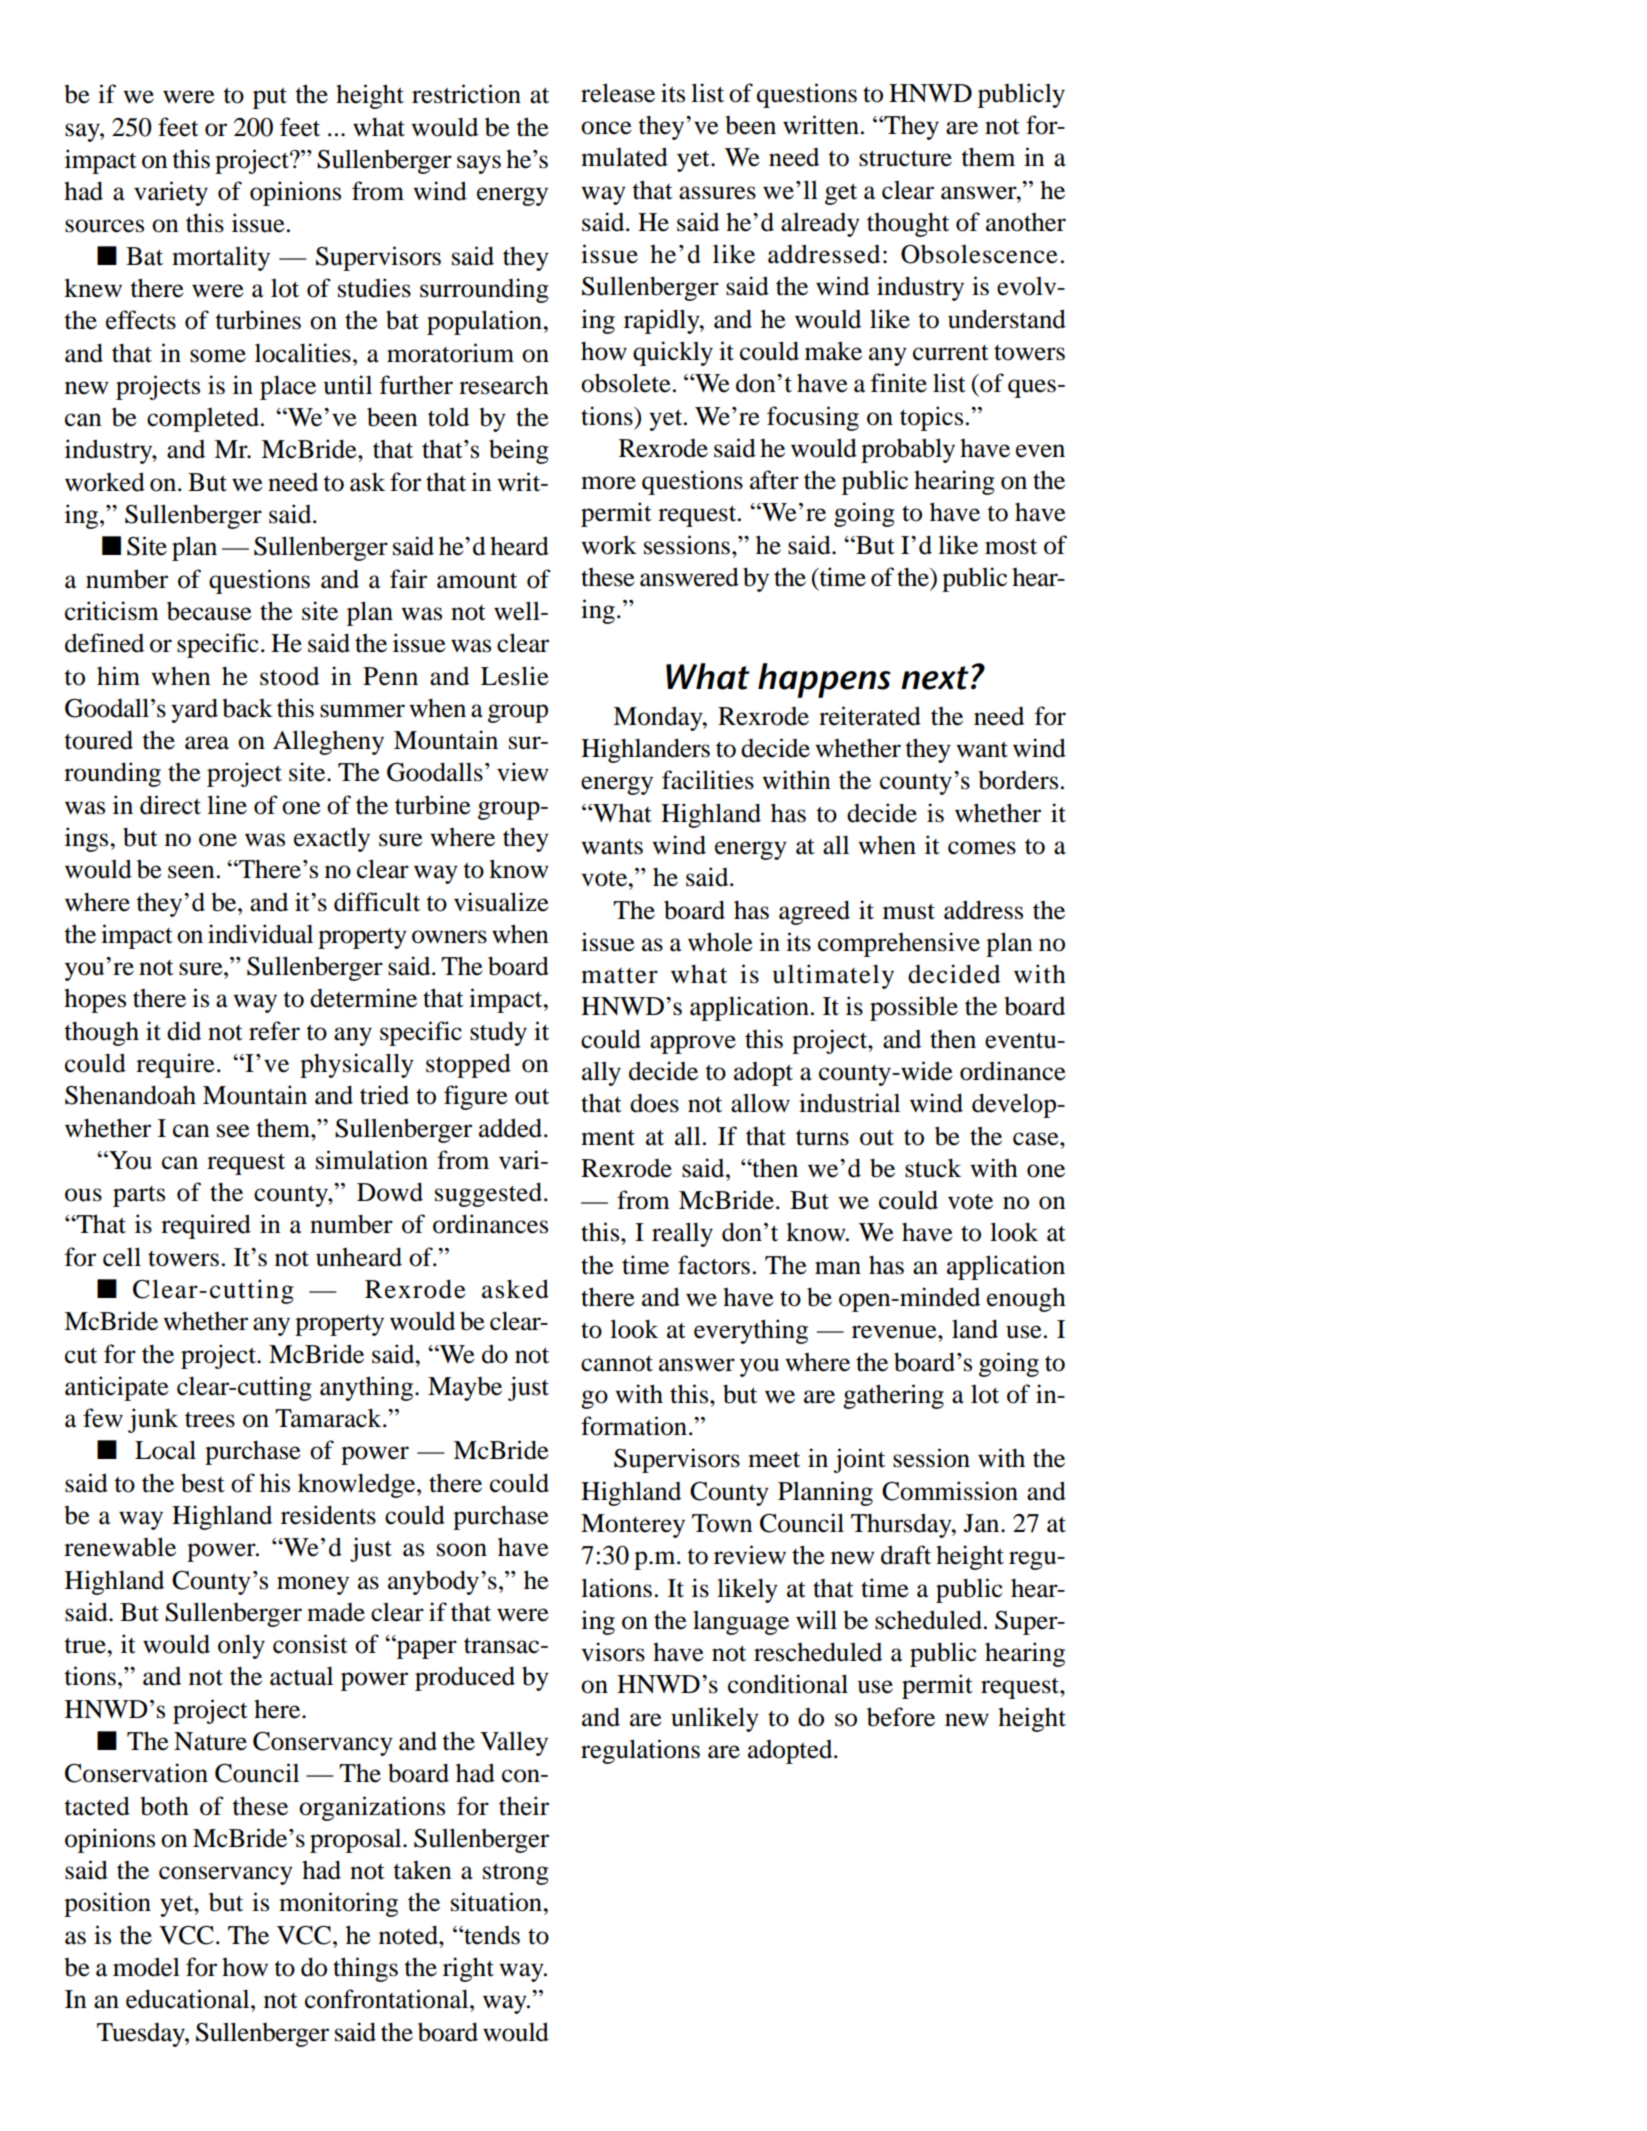 The width and height of the page is (1647, 2131). Describe the element at coordinates (498, 1033) in the page. I see `study` at that location.
